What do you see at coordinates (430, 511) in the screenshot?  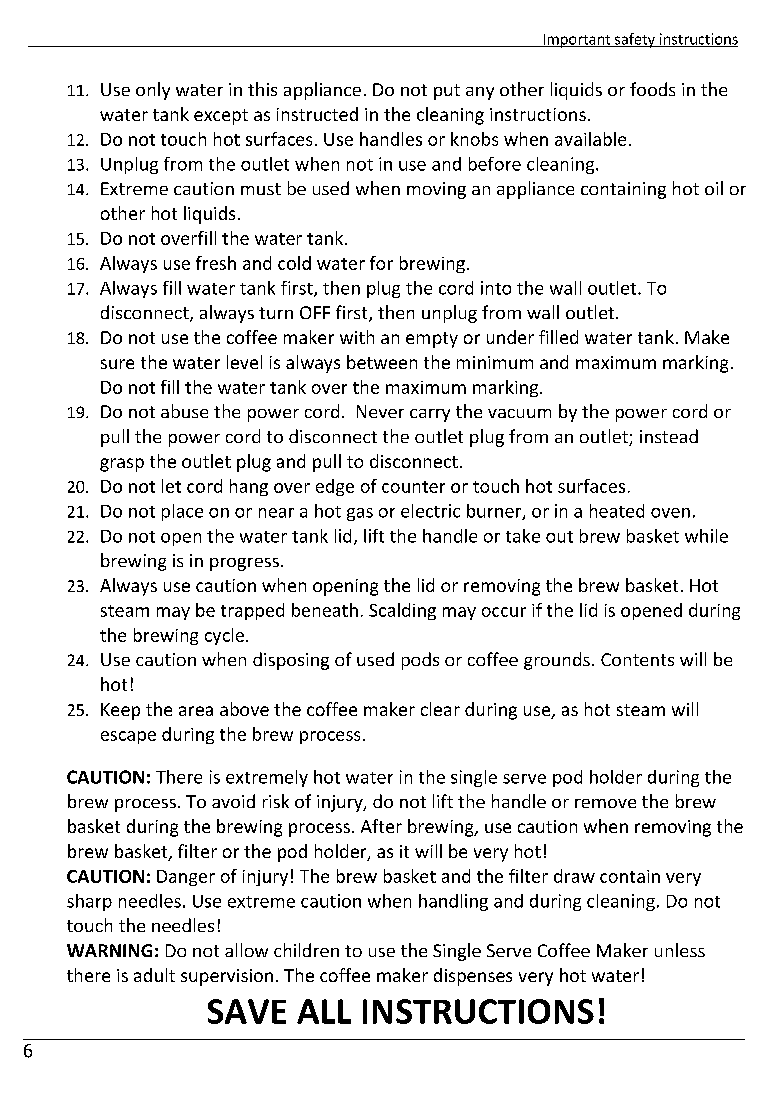 I see `electric` at bounding box center [430, 511].
